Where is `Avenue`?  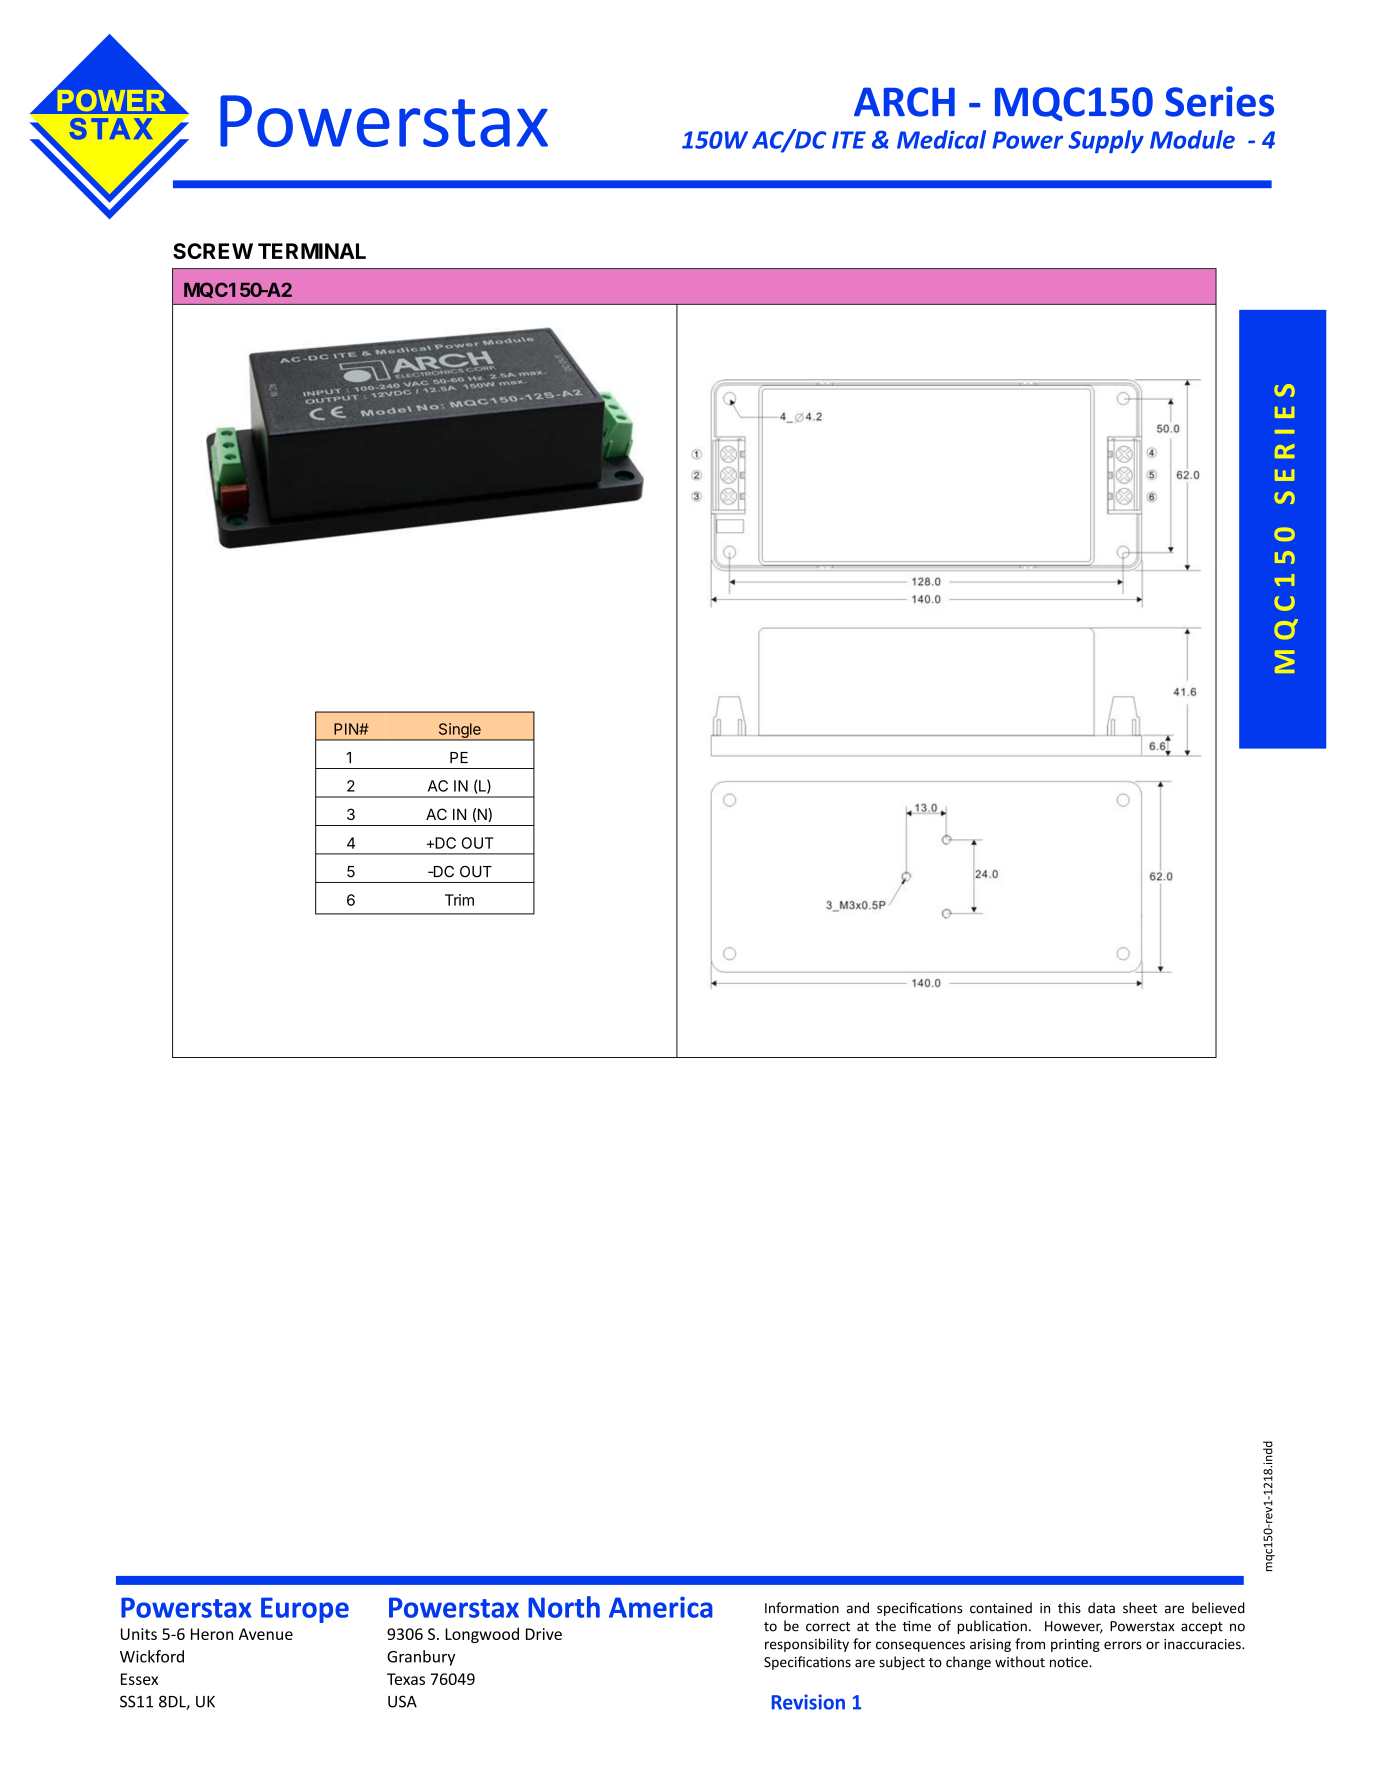
Avenue is located at coordinates (266, 1634).
